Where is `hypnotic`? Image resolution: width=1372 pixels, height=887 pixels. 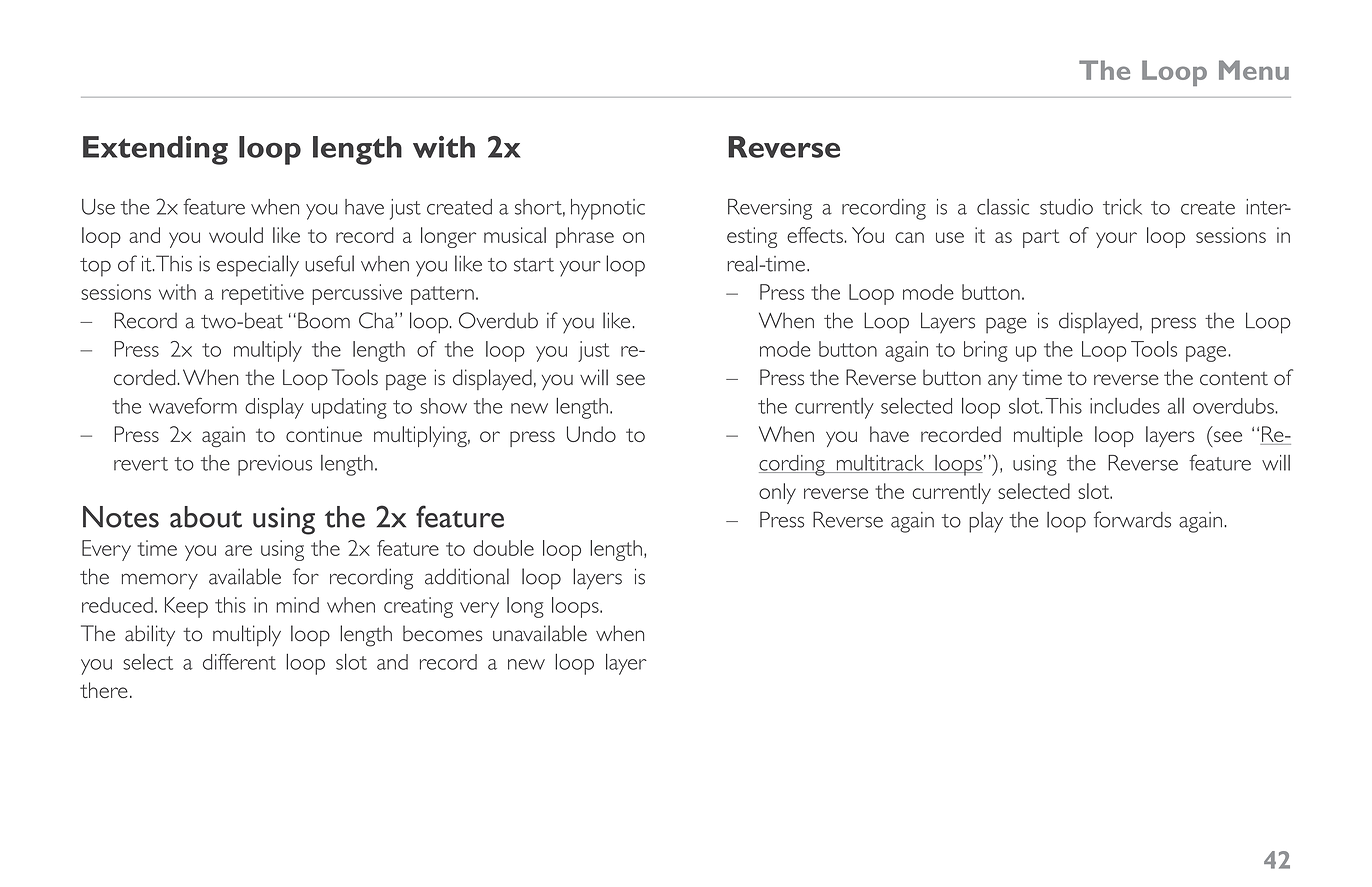 hypnotic is located at coordinates (608, 209).
